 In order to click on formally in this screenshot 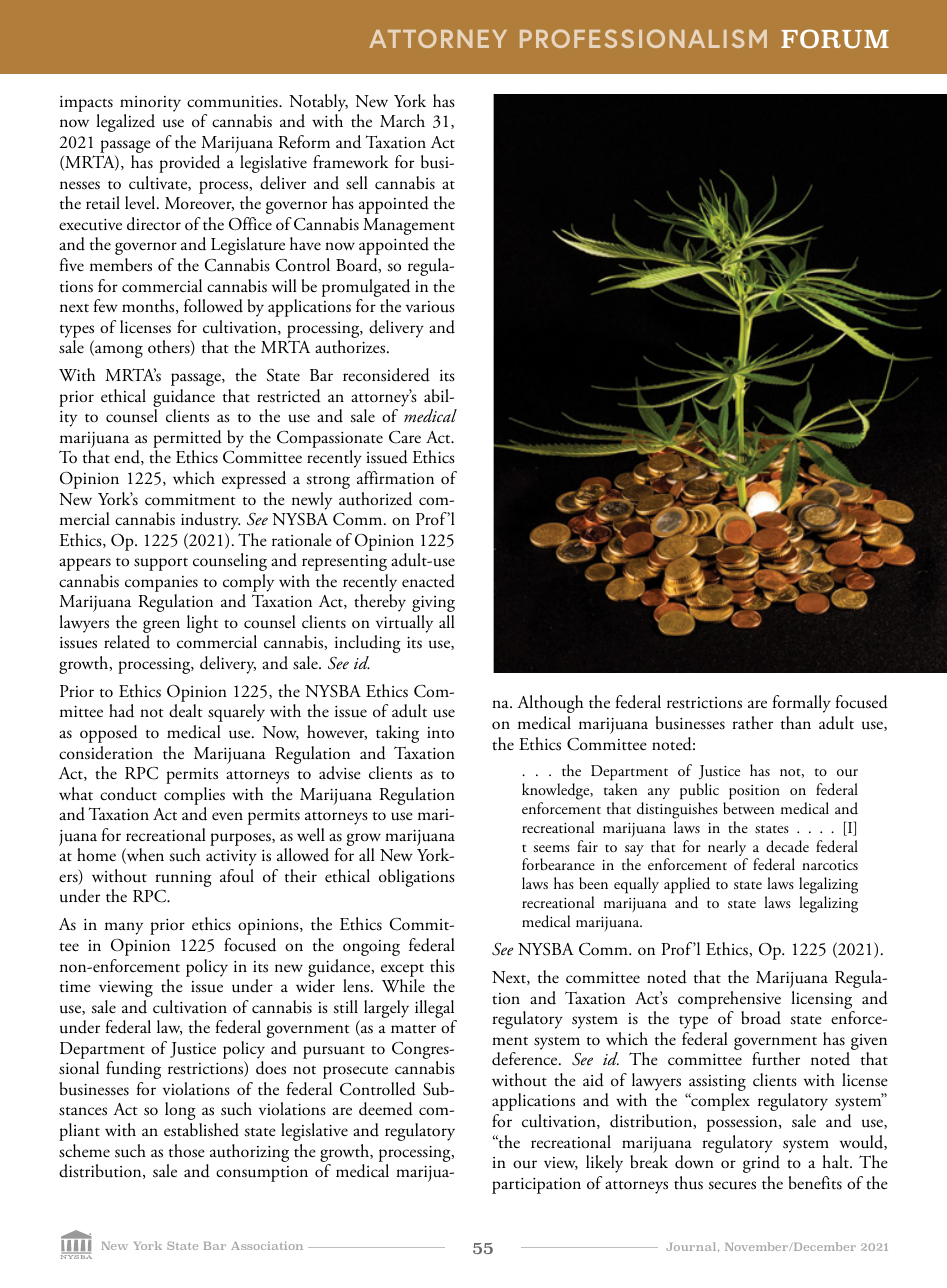, I will do `click(802, 704)`.
